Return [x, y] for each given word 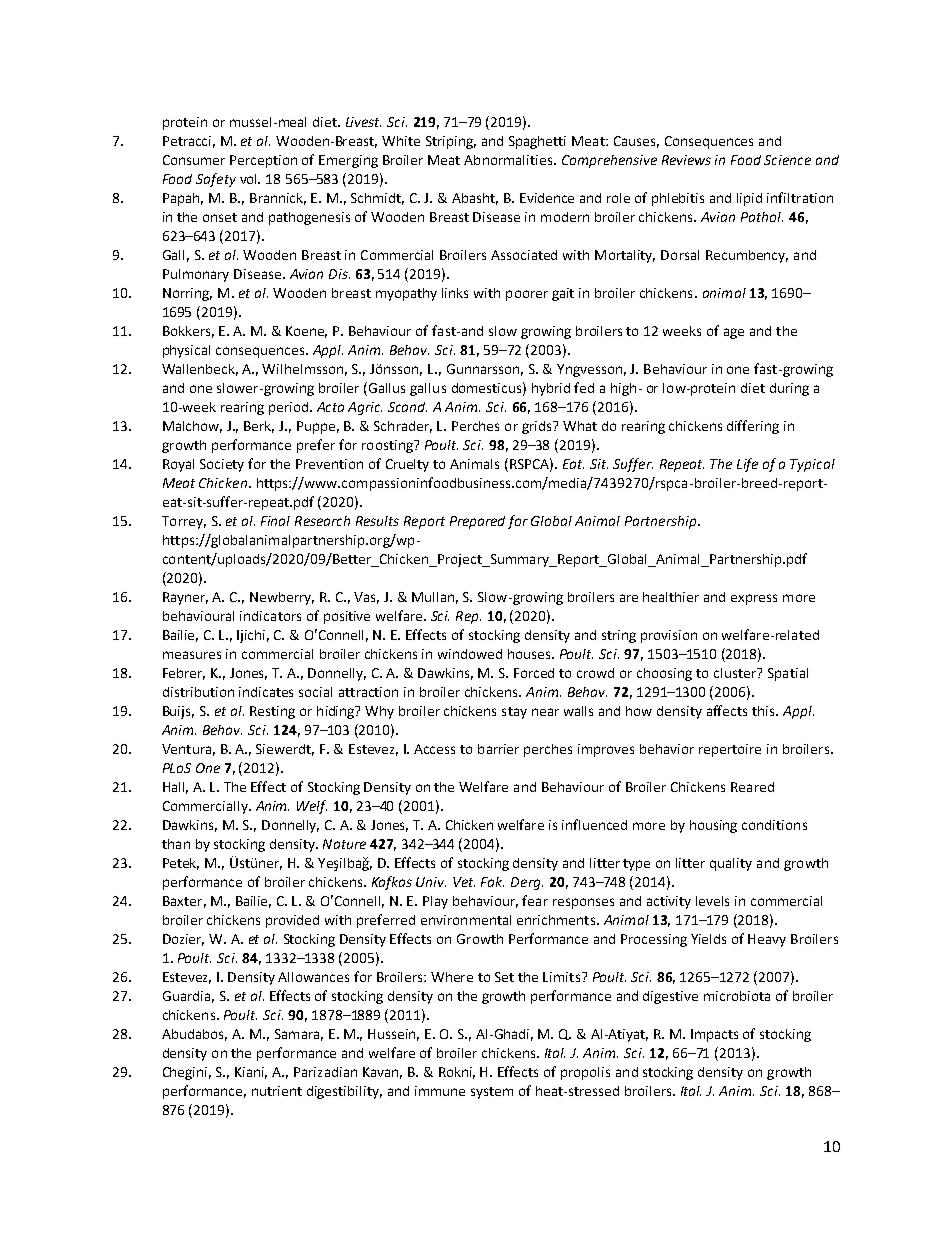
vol [250, 179]
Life [747, 465]
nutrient [277, 1091]
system [492, 1093]
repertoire [730, 750]
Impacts [714, 1035]
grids [538, 427]
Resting [272, 712]
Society [222, 465]
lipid [749, 199]
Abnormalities [509, 160]
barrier [498, 749]
